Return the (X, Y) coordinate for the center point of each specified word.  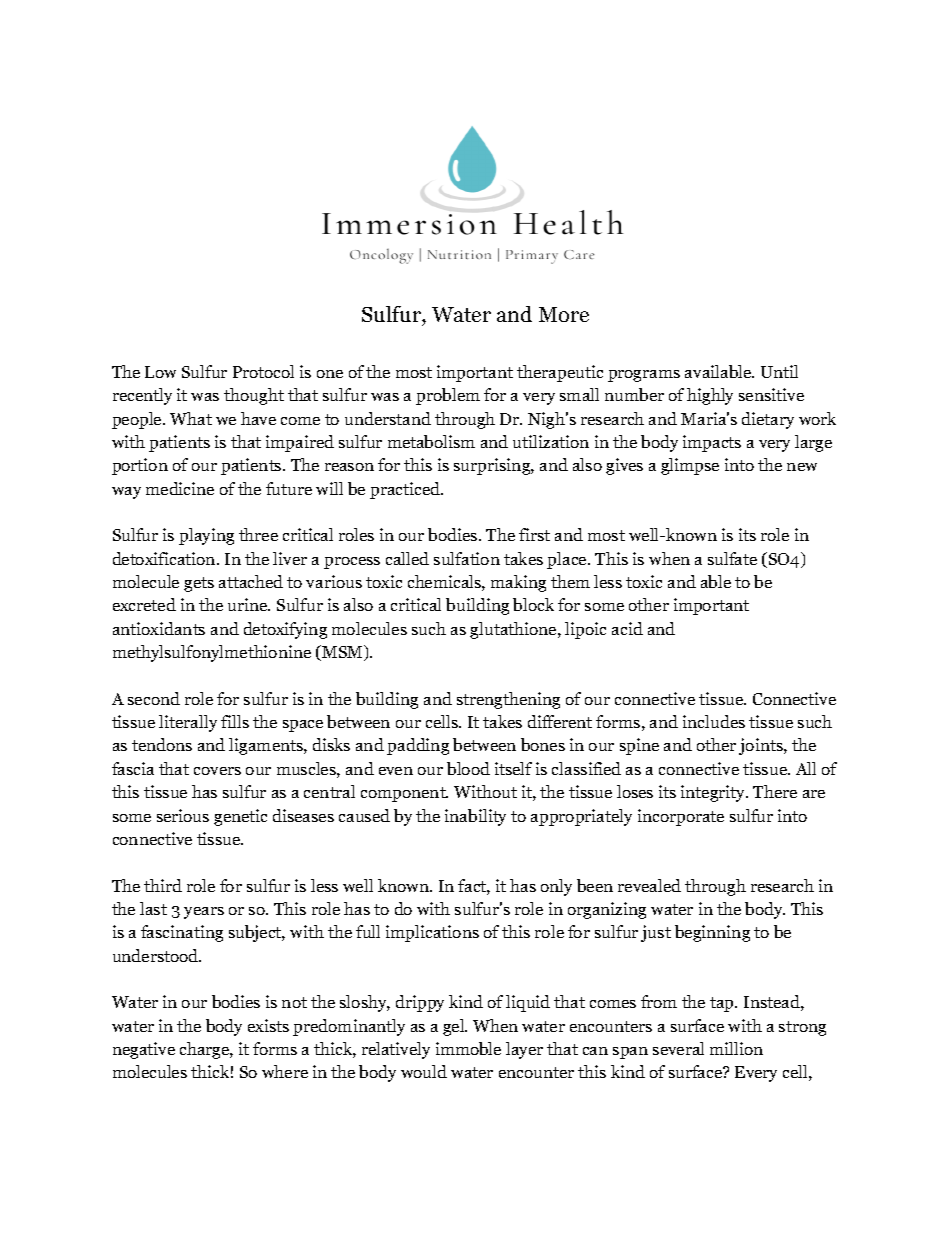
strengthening (508, 700)
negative (144, 1050)
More (564, 314)
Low (160, 372)
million (736, 1048)
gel (455, 1027)
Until (779, 371)
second (154, 698)
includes (714, 721)
